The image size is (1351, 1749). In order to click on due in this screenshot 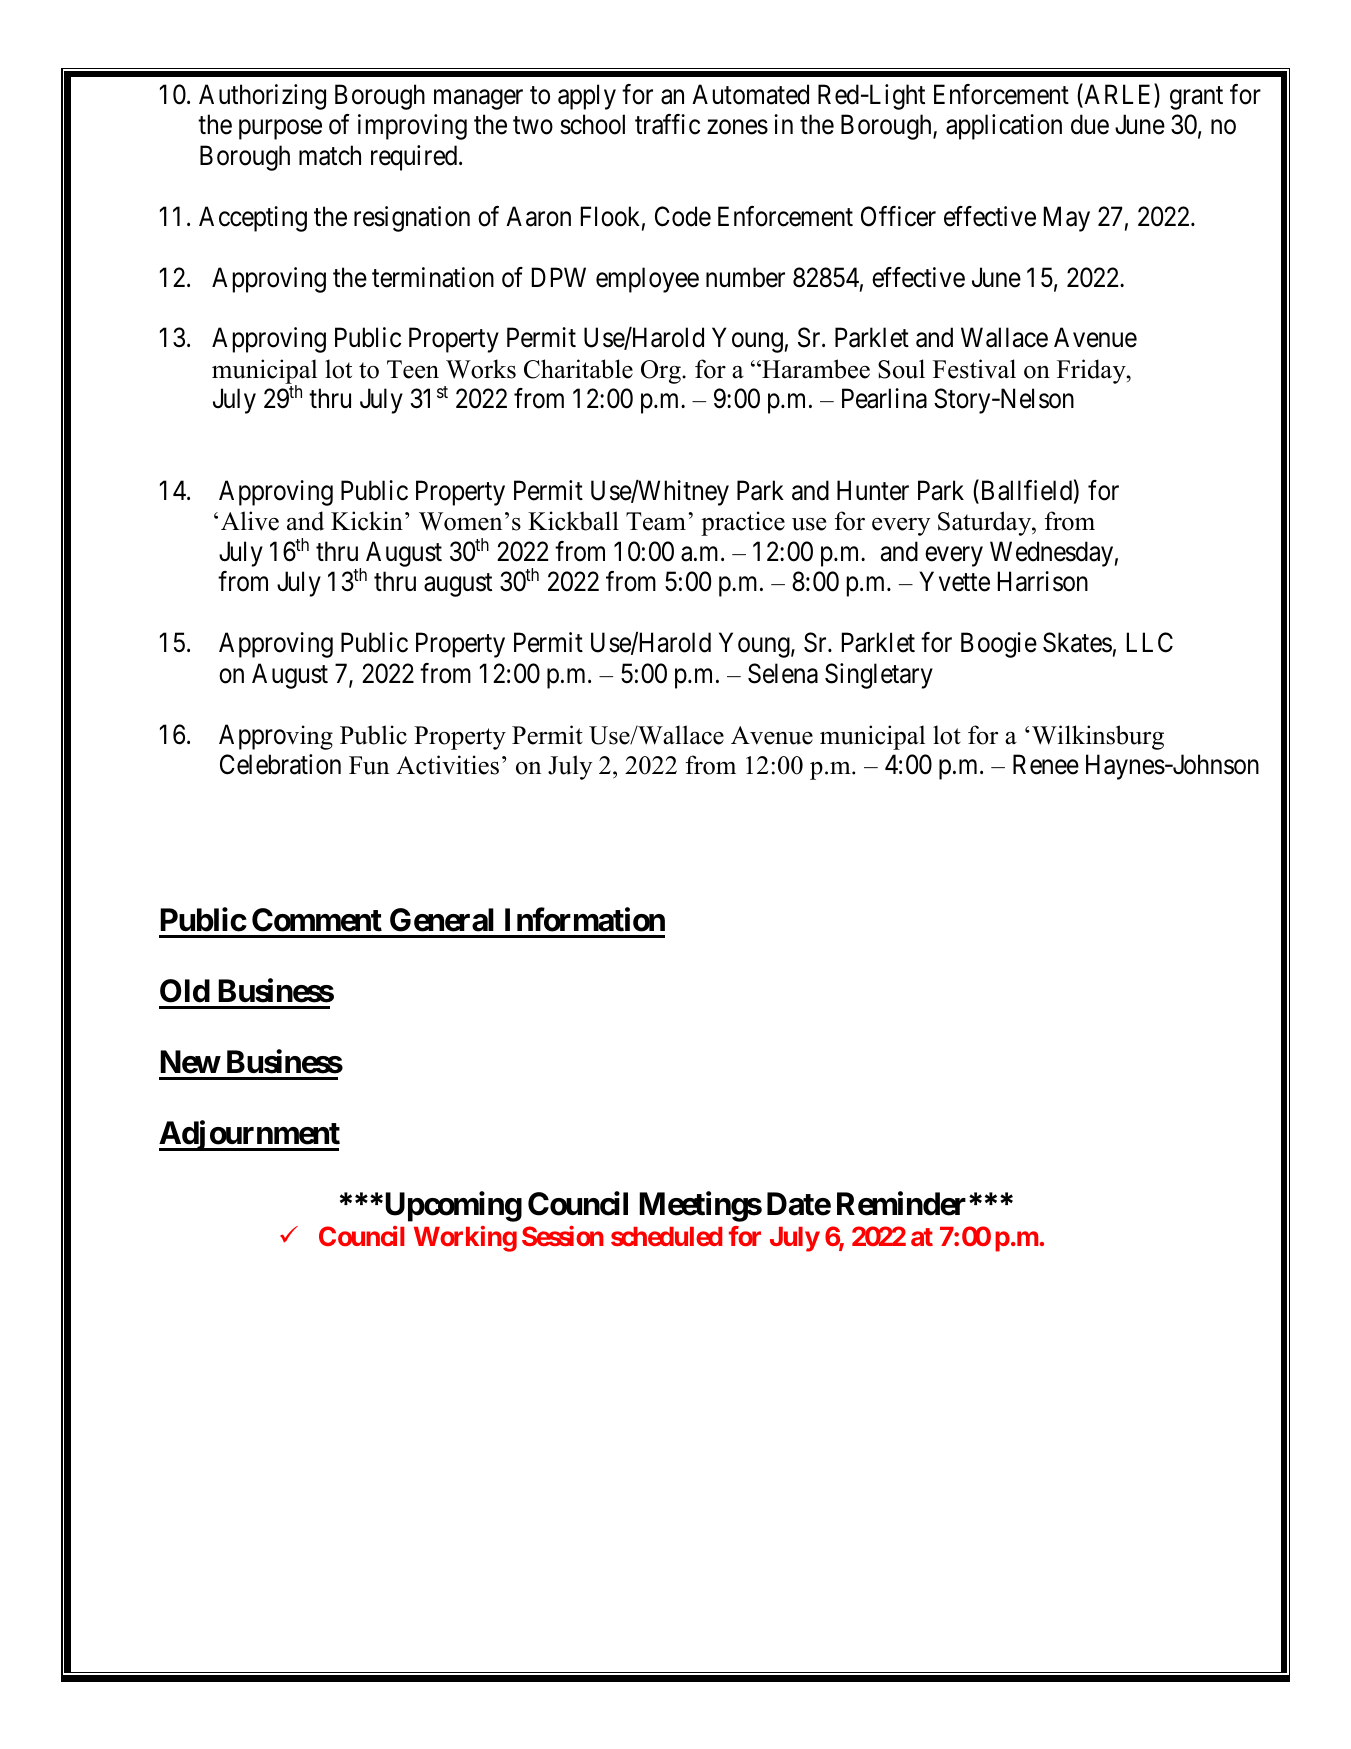, I will do `click(1090, 124)`.
